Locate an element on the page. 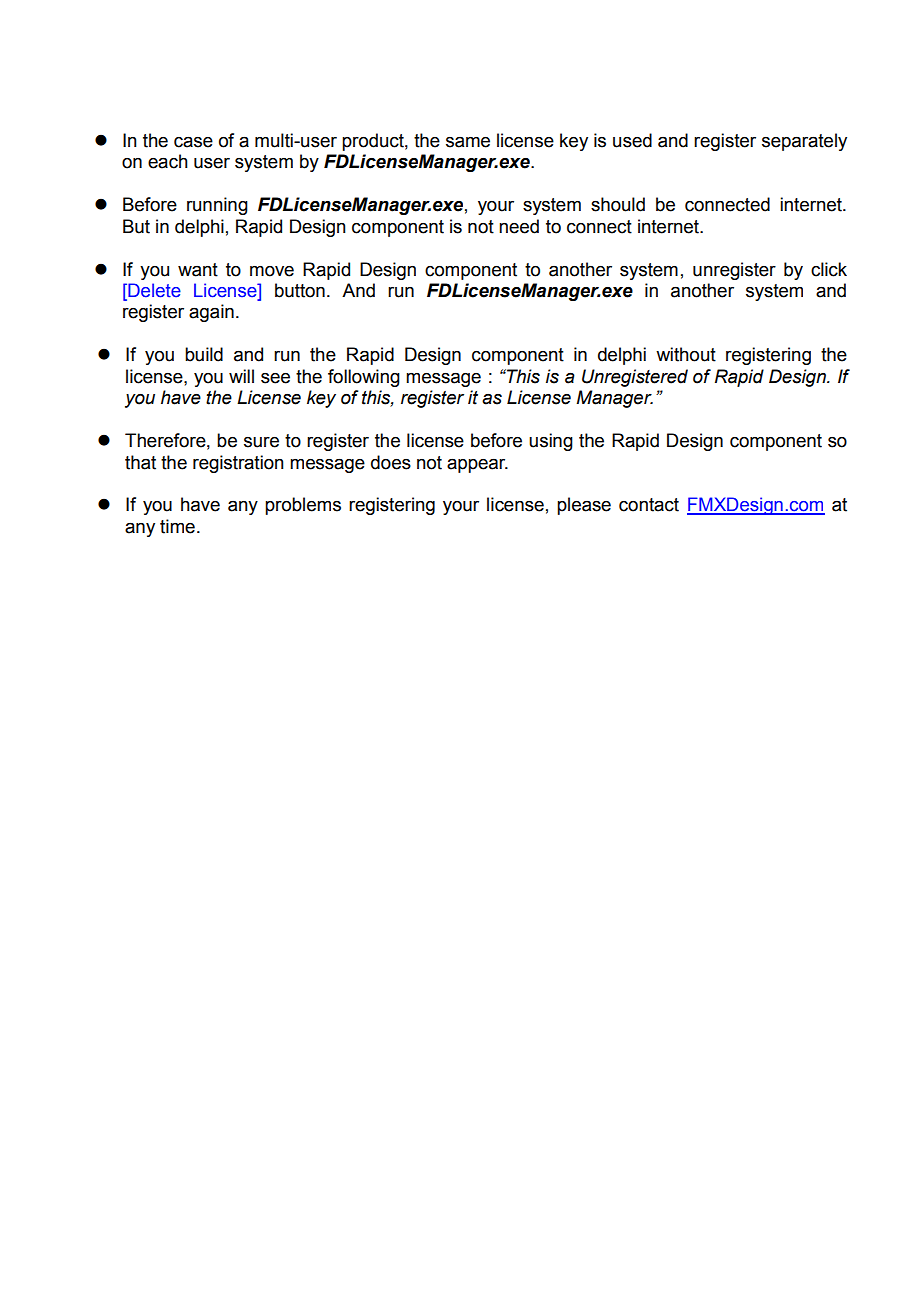  please is located at coordinates (584, 506).
